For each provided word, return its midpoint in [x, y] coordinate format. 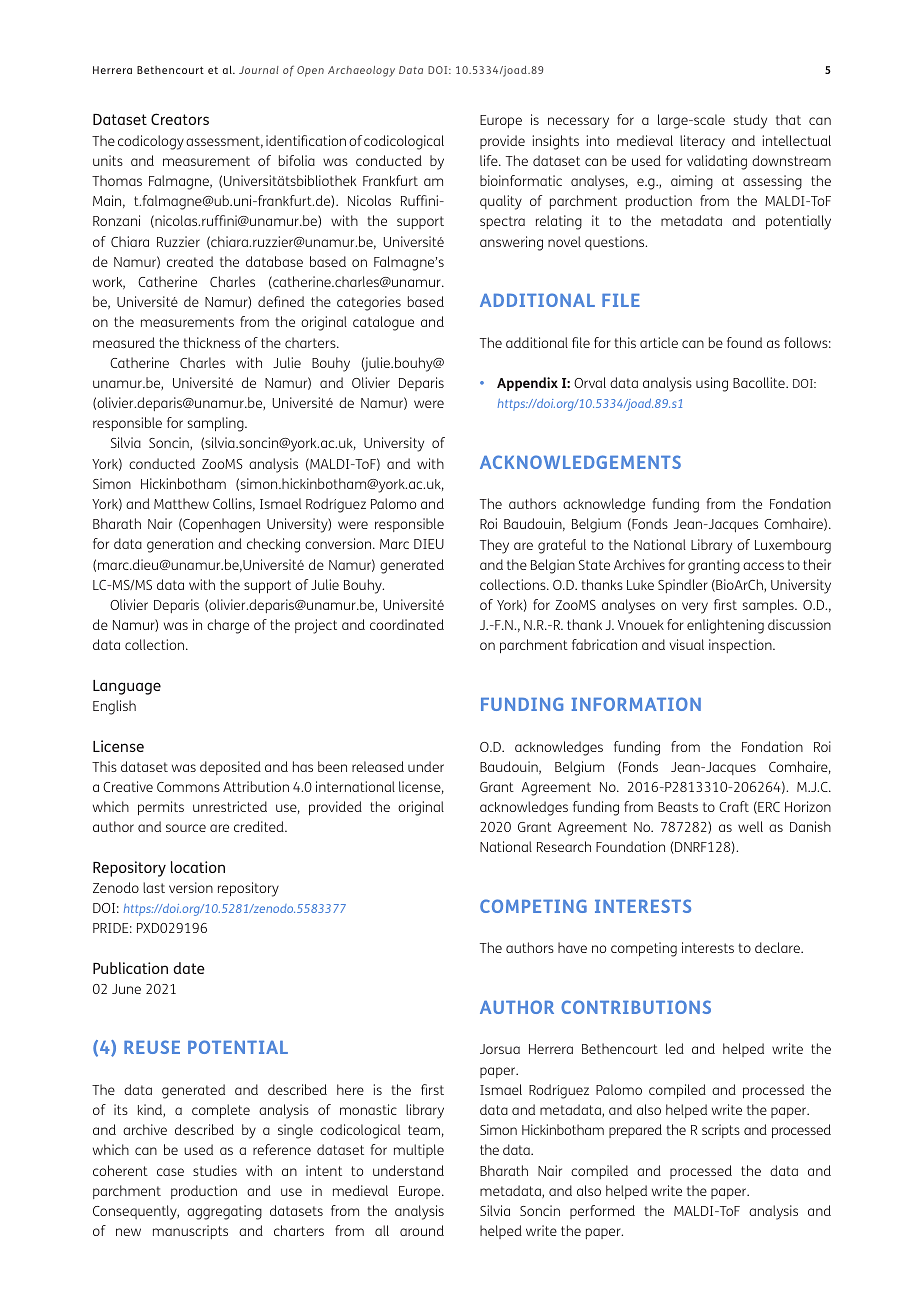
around [422, 1230]
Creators [180, 119]
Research [564, 846]
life [490, 160]
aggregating [224, 1212]
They [494, 546]
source [186, 828]
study [750, 121]
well [750, 826]
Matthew [181, 503]
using [712, 384]
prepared [635, 1131]
